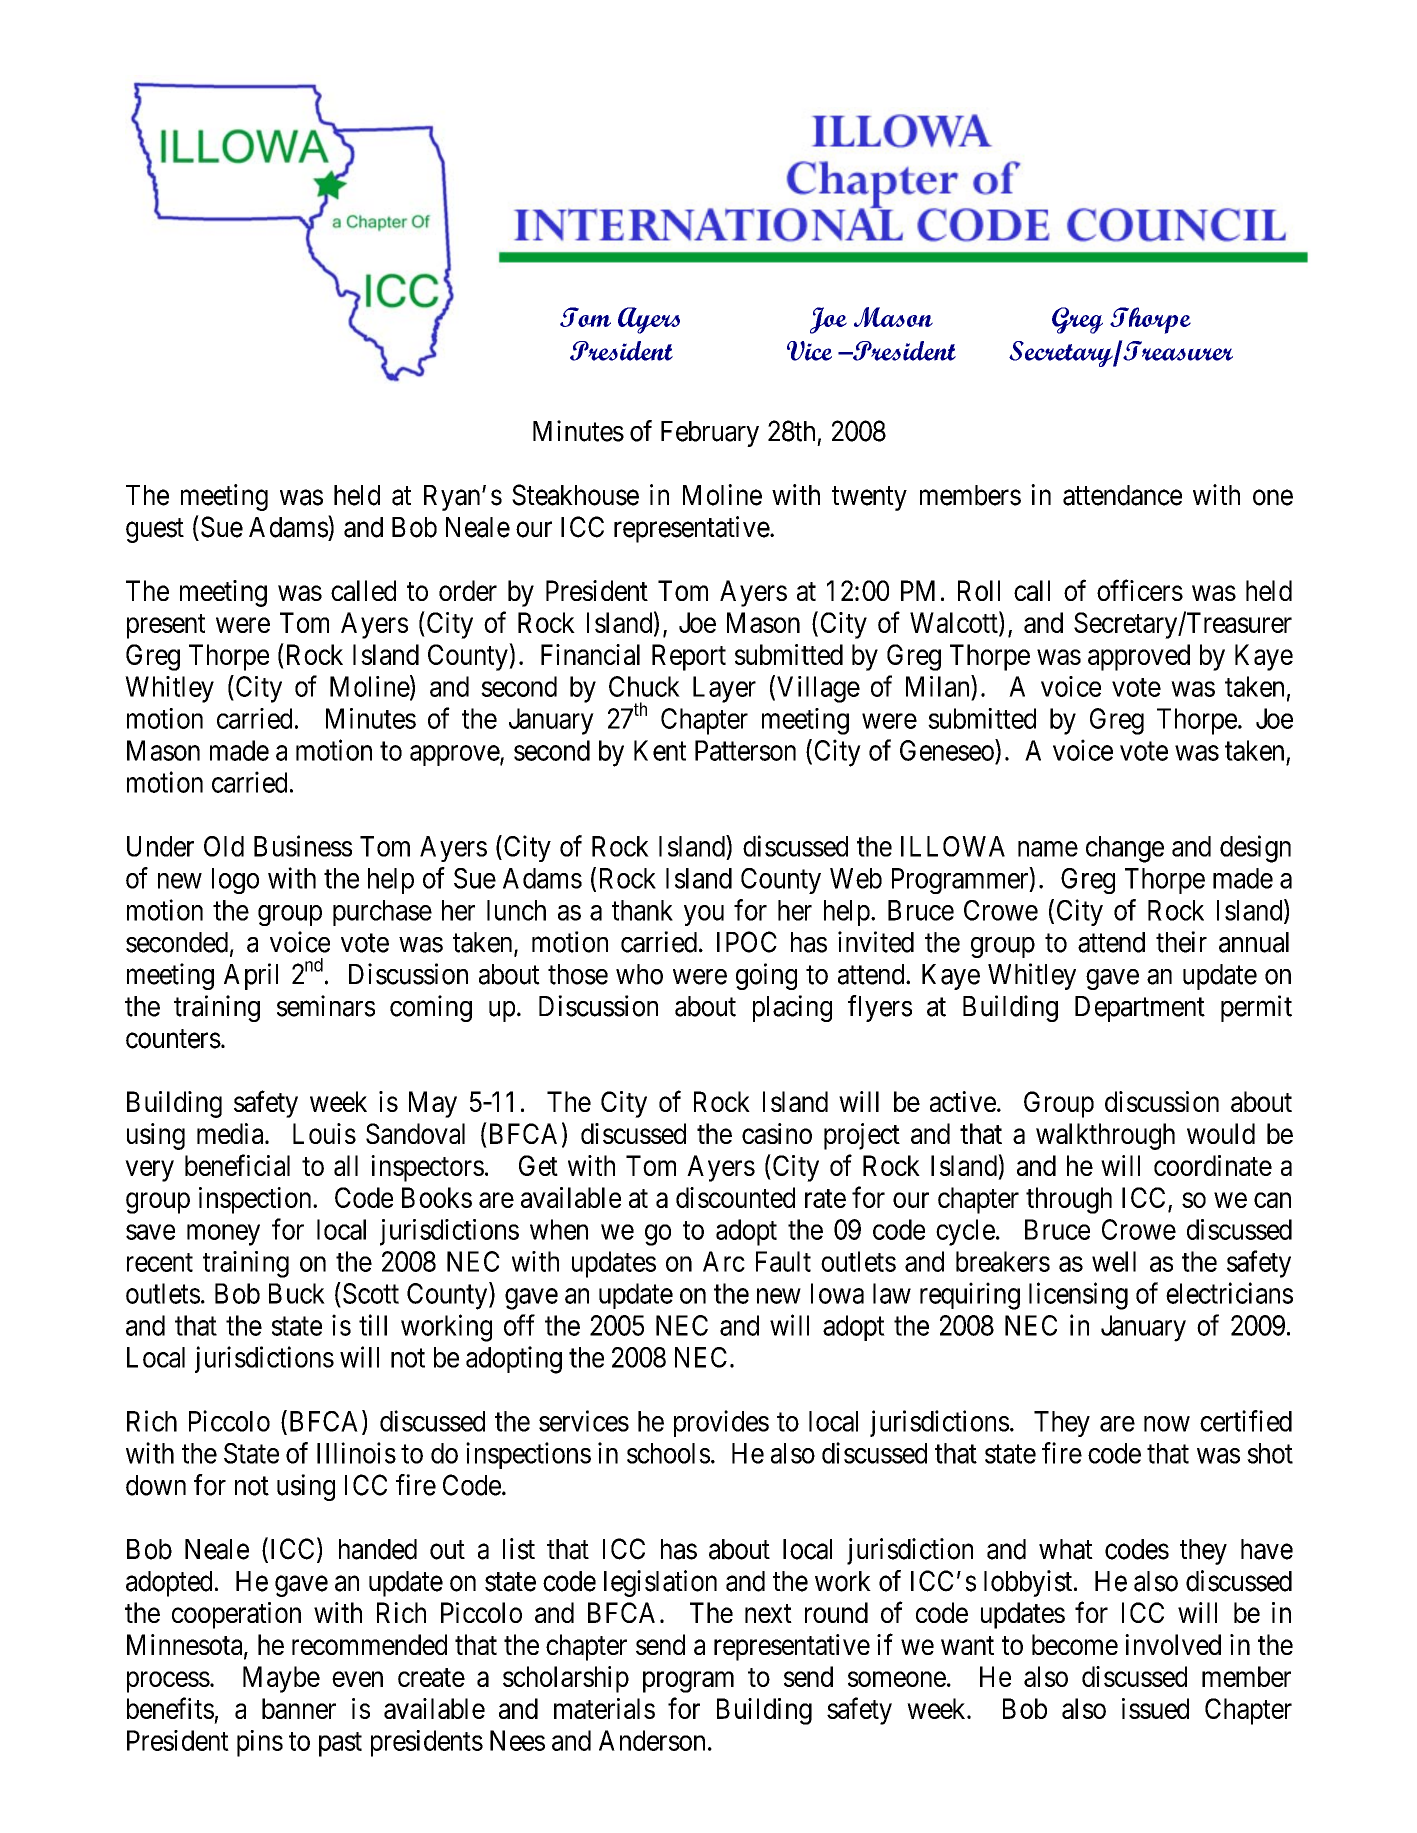  What do you see at coordinates (1078, 1296) in the page?
I see `licensing` at bounding box center [1078, 1296].
